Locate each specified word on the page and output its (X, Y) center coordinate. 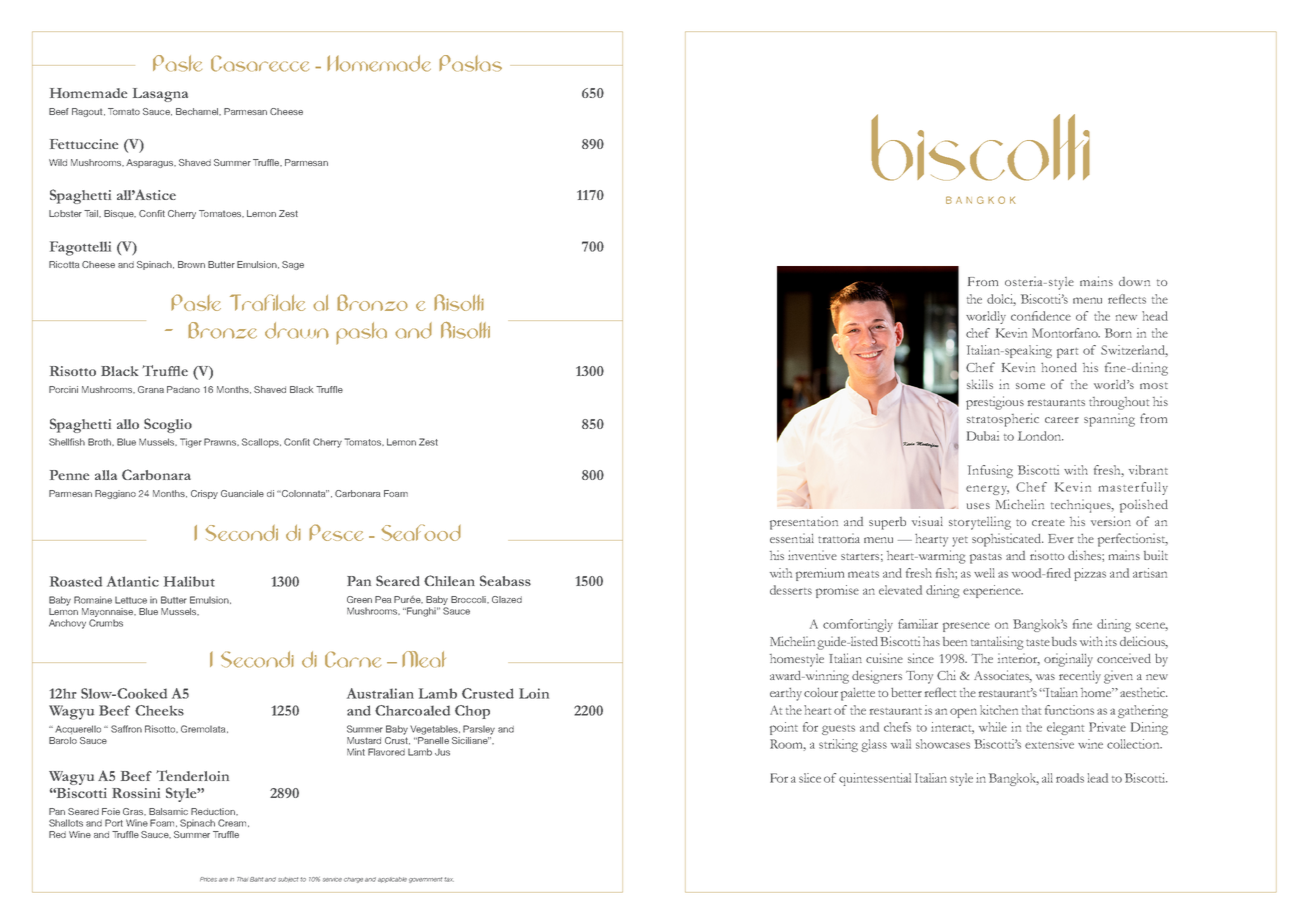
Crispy (204, 494)
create (1048, 522)
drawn (297, 330)
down (1134, 281)
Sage (293, 265)
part (1067, 353)
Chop (472, 712)
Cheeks (159, 710)
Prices (208, 879)
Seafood (421, 532)
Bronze (222, 330)
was (1045, 677)
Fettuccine (84, 144)
